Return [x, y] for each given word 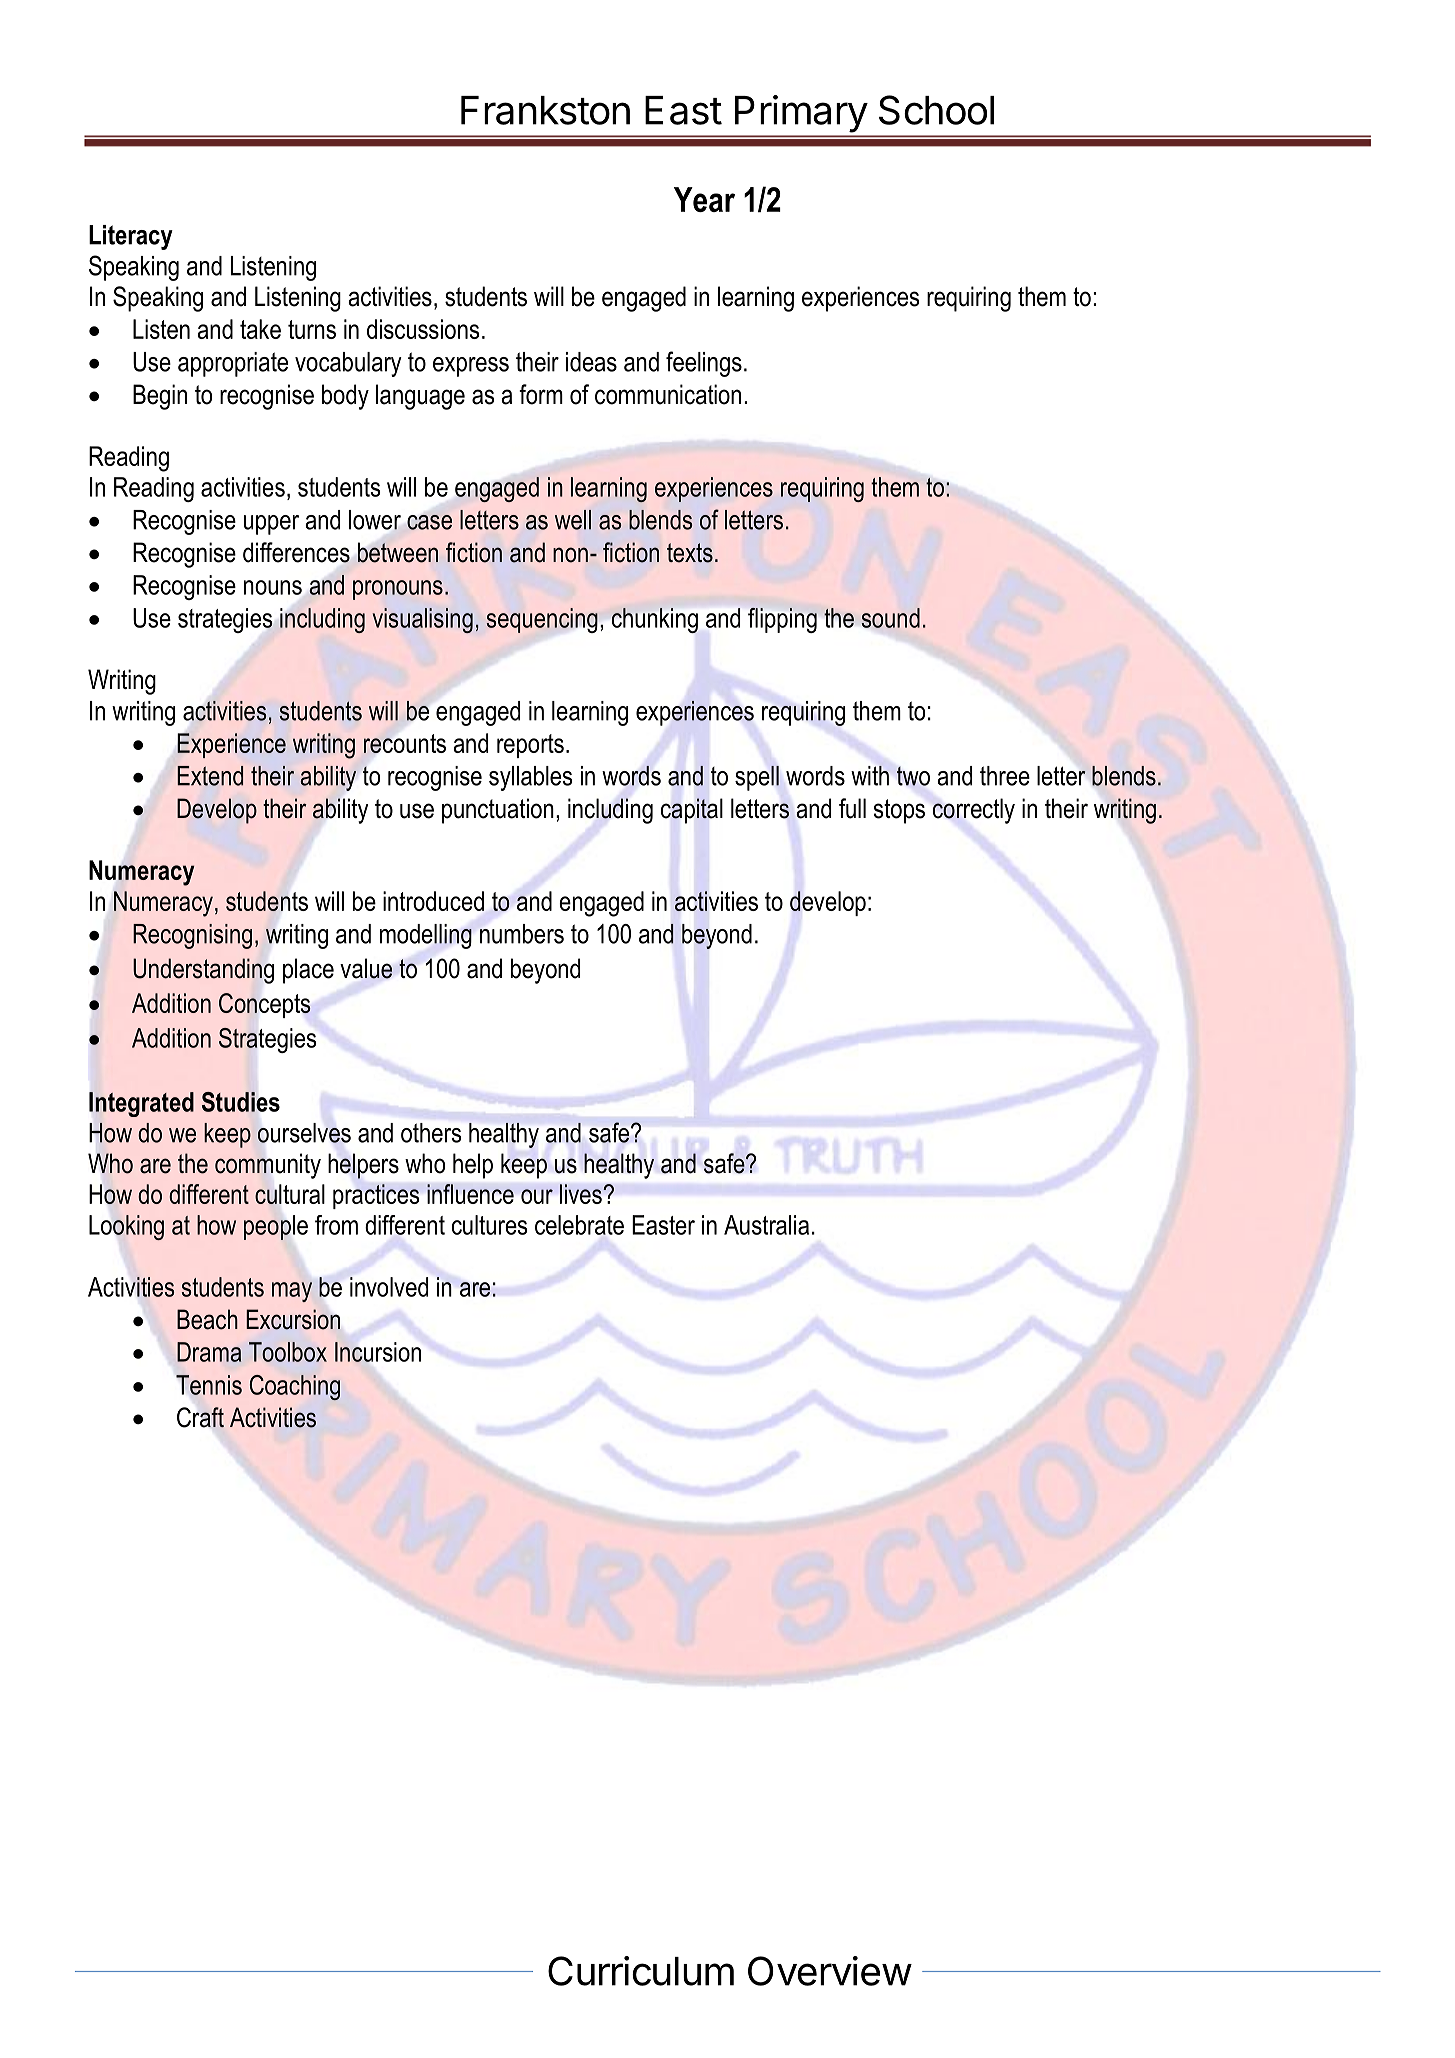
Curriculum [641, 1971]
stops [899, 811]
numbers [522, 934]
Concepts [265, 1005]
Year [704, 199]
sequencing [542, 620]
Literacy [131, 237]
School [936, 110]
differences [296, 552]
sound [891, 618]
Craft [200, 1417]
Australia [766, 1225]
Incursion [378, 1352]
